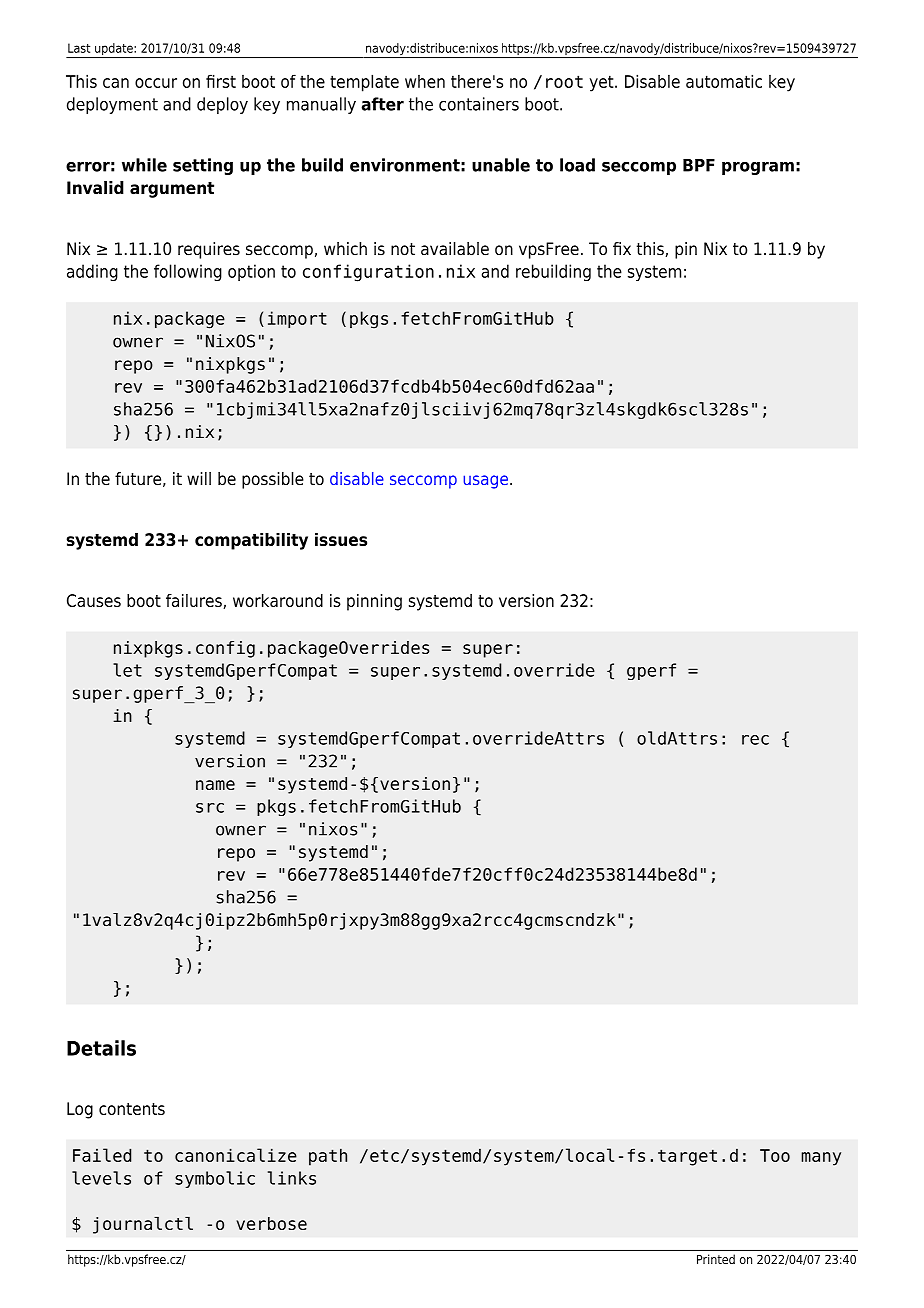  What do you see at coordinates (716, 1259) in the page?
I see `Printed` at bounding box center [716, 1259].
